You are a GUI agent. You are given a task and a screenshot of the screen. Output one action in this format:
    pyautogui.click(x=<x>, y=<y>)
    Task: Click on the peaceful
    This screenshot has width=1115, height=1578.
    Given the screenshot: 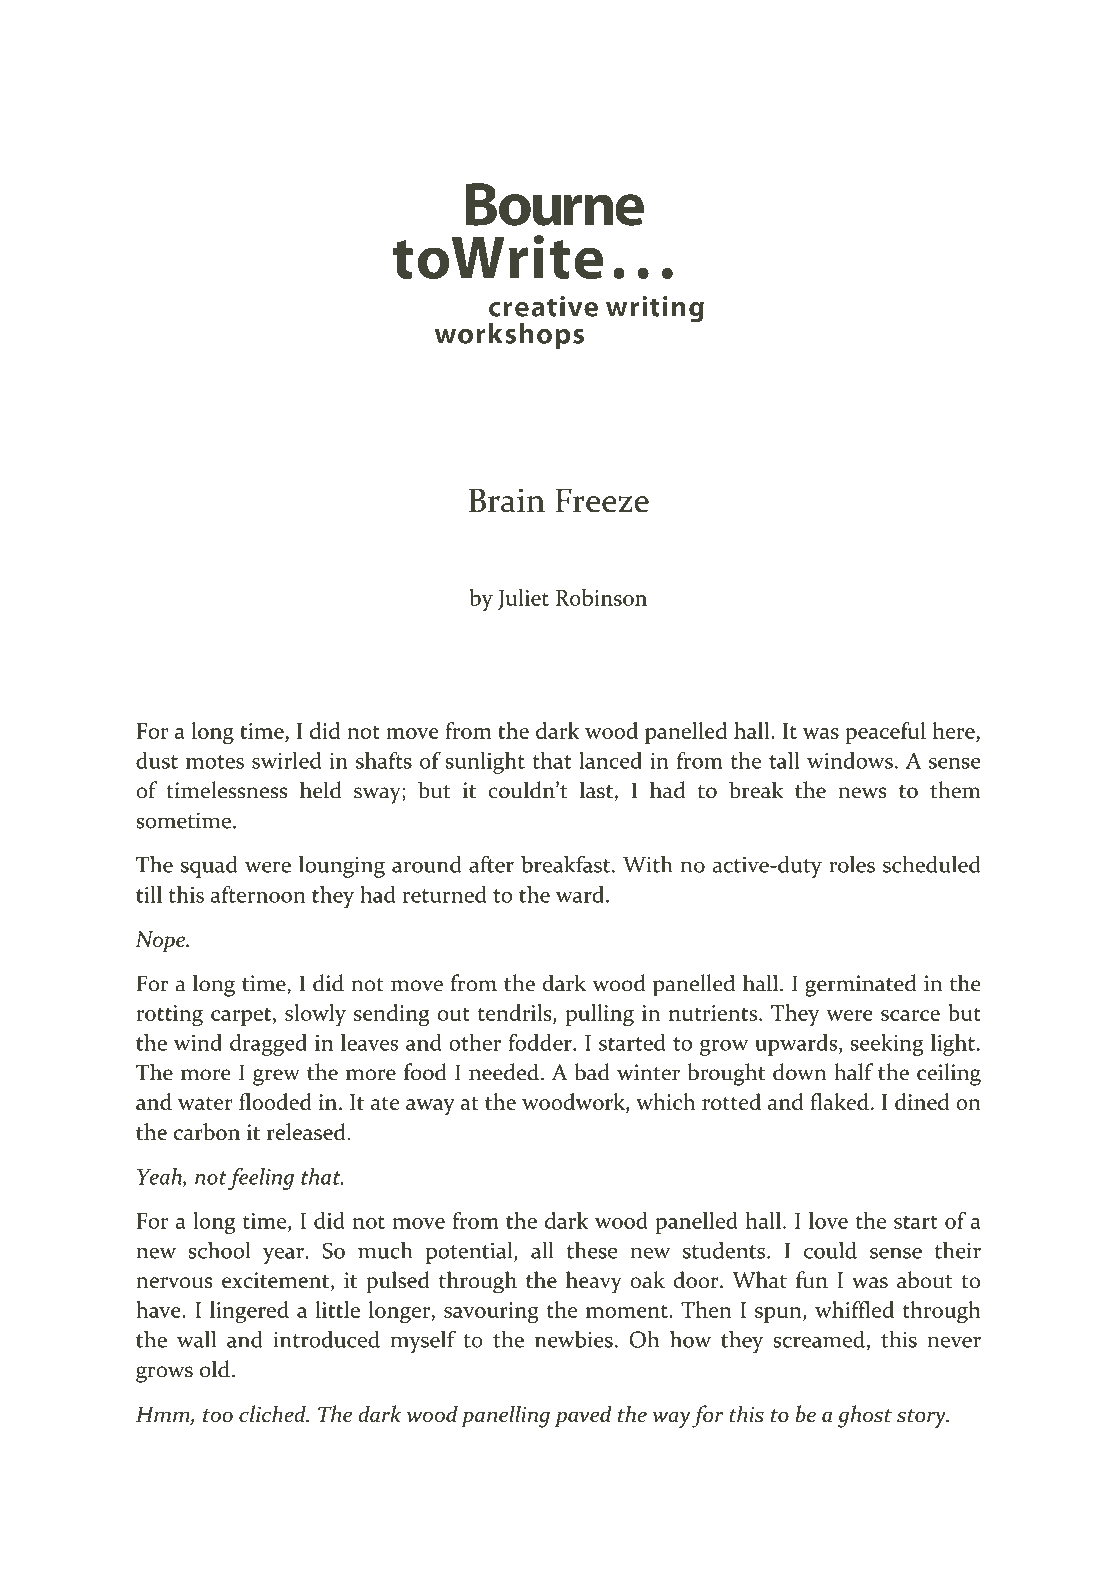 What is the action you would take?
    pyautogui.click(x=885, y=733)
